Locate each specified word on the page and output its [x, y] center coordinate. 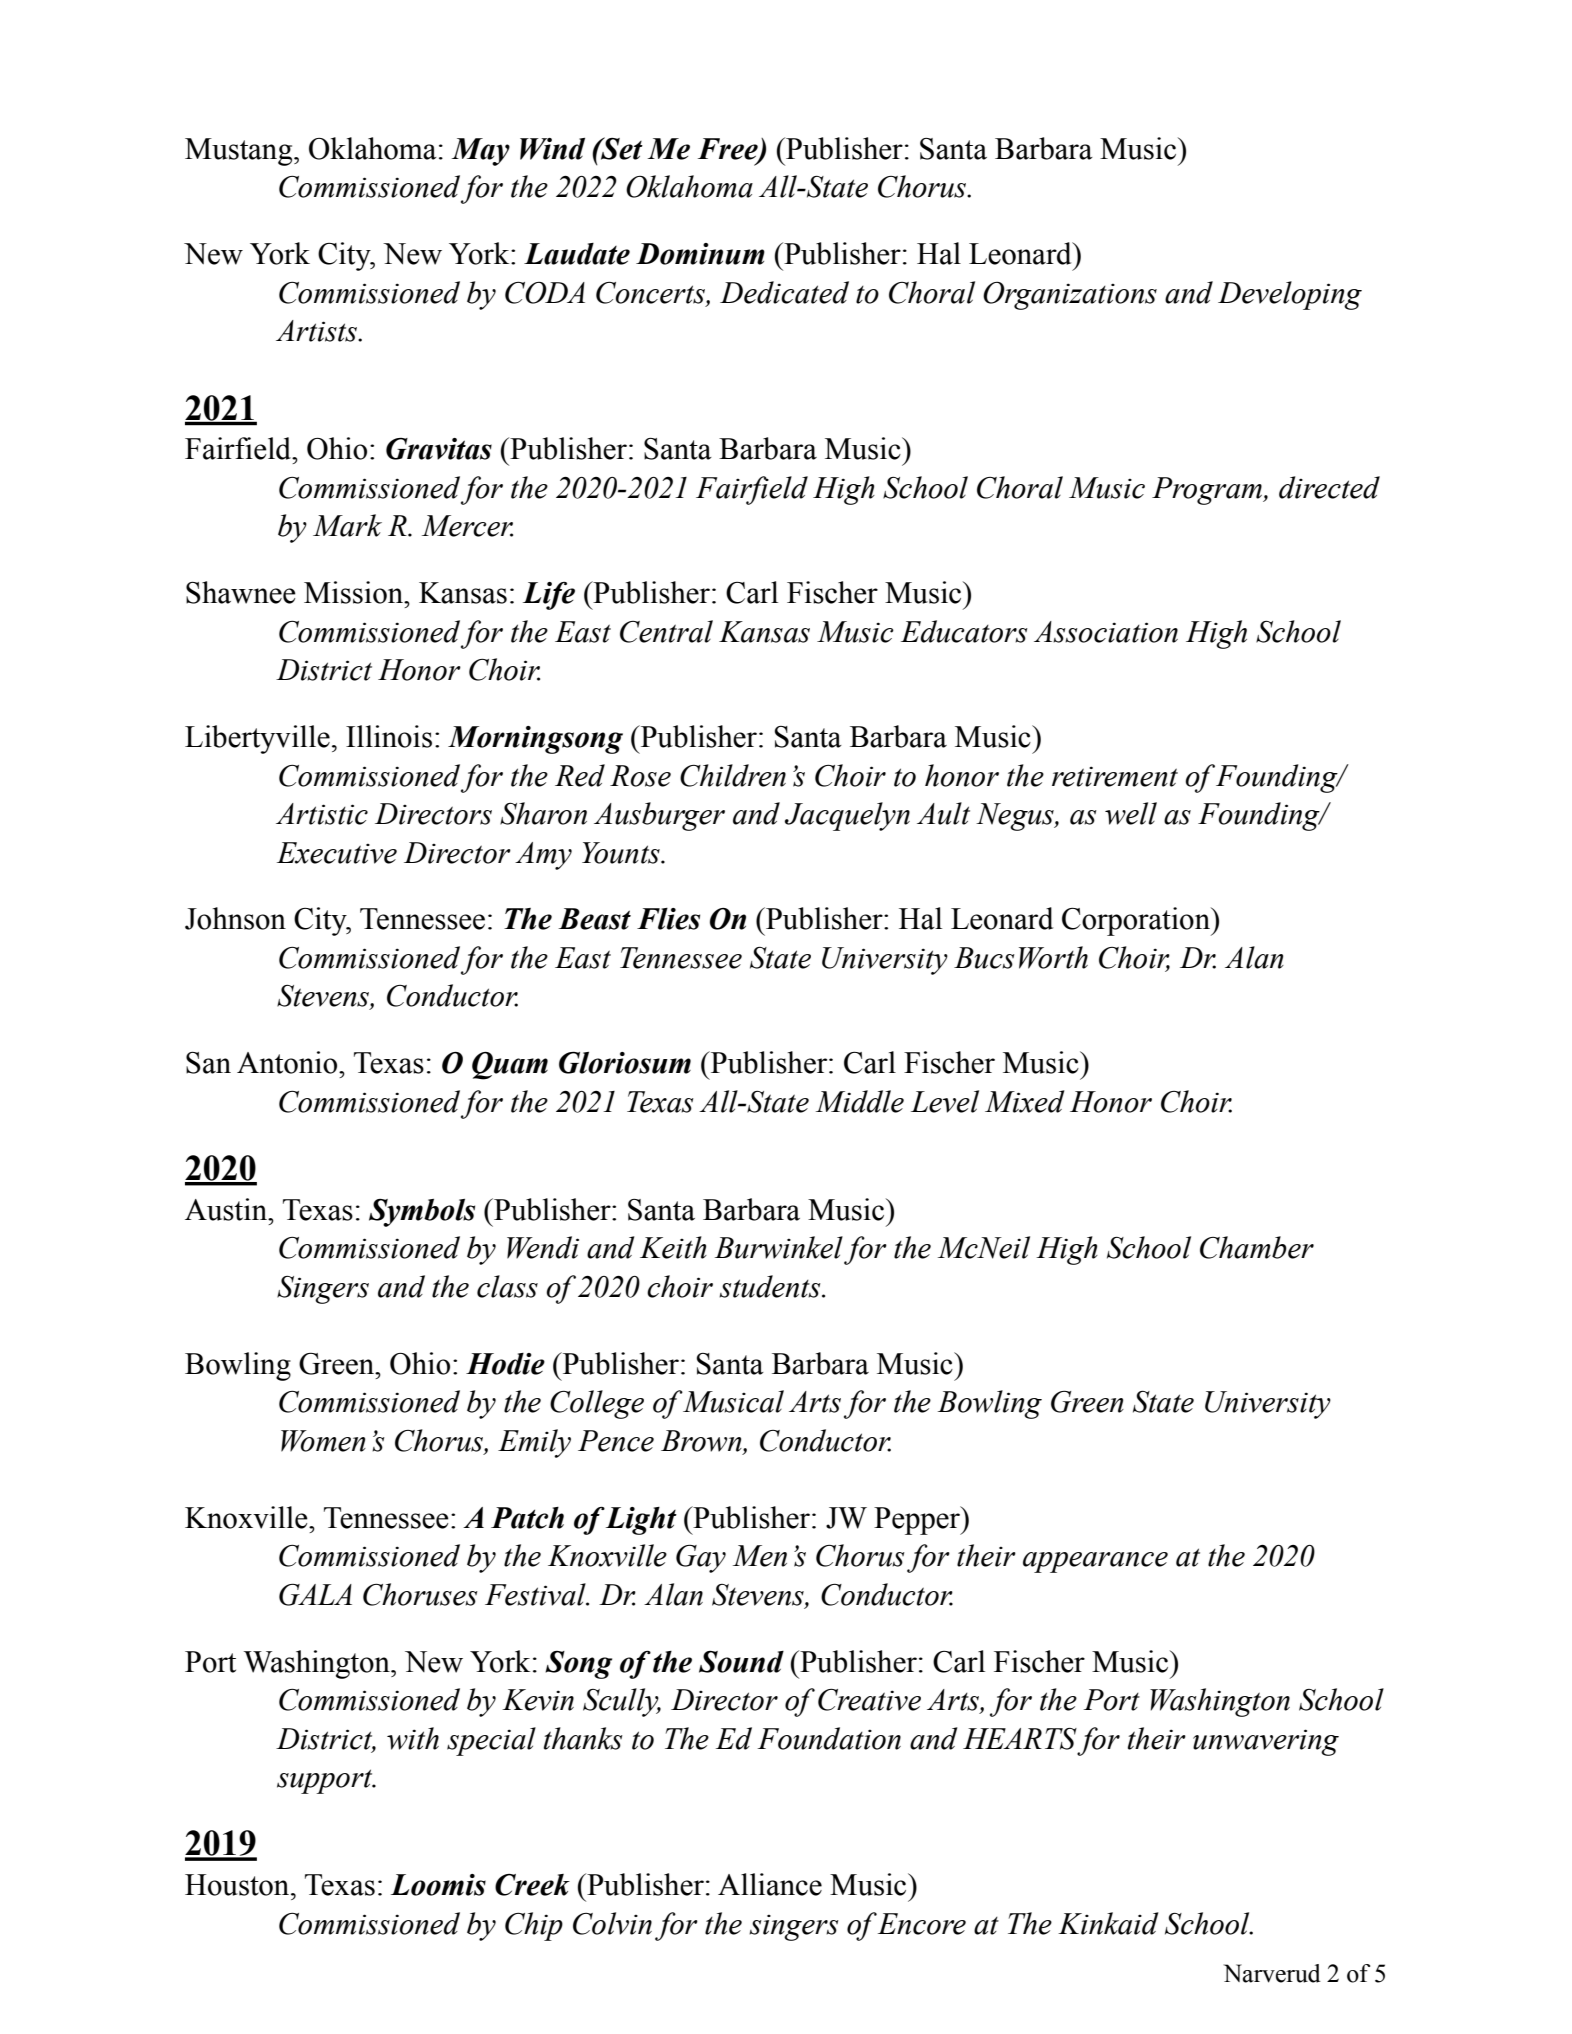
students [771, 1286]
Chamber [1257, 1247]
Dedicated [784, 292]
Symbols [422, 1213]
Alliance [770, 1884]
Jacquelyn [847, 816]
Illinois [389, 736]
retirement [1115, 776]
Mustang [240, 152]
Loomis [438, 1885]
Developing [1290, 295]
